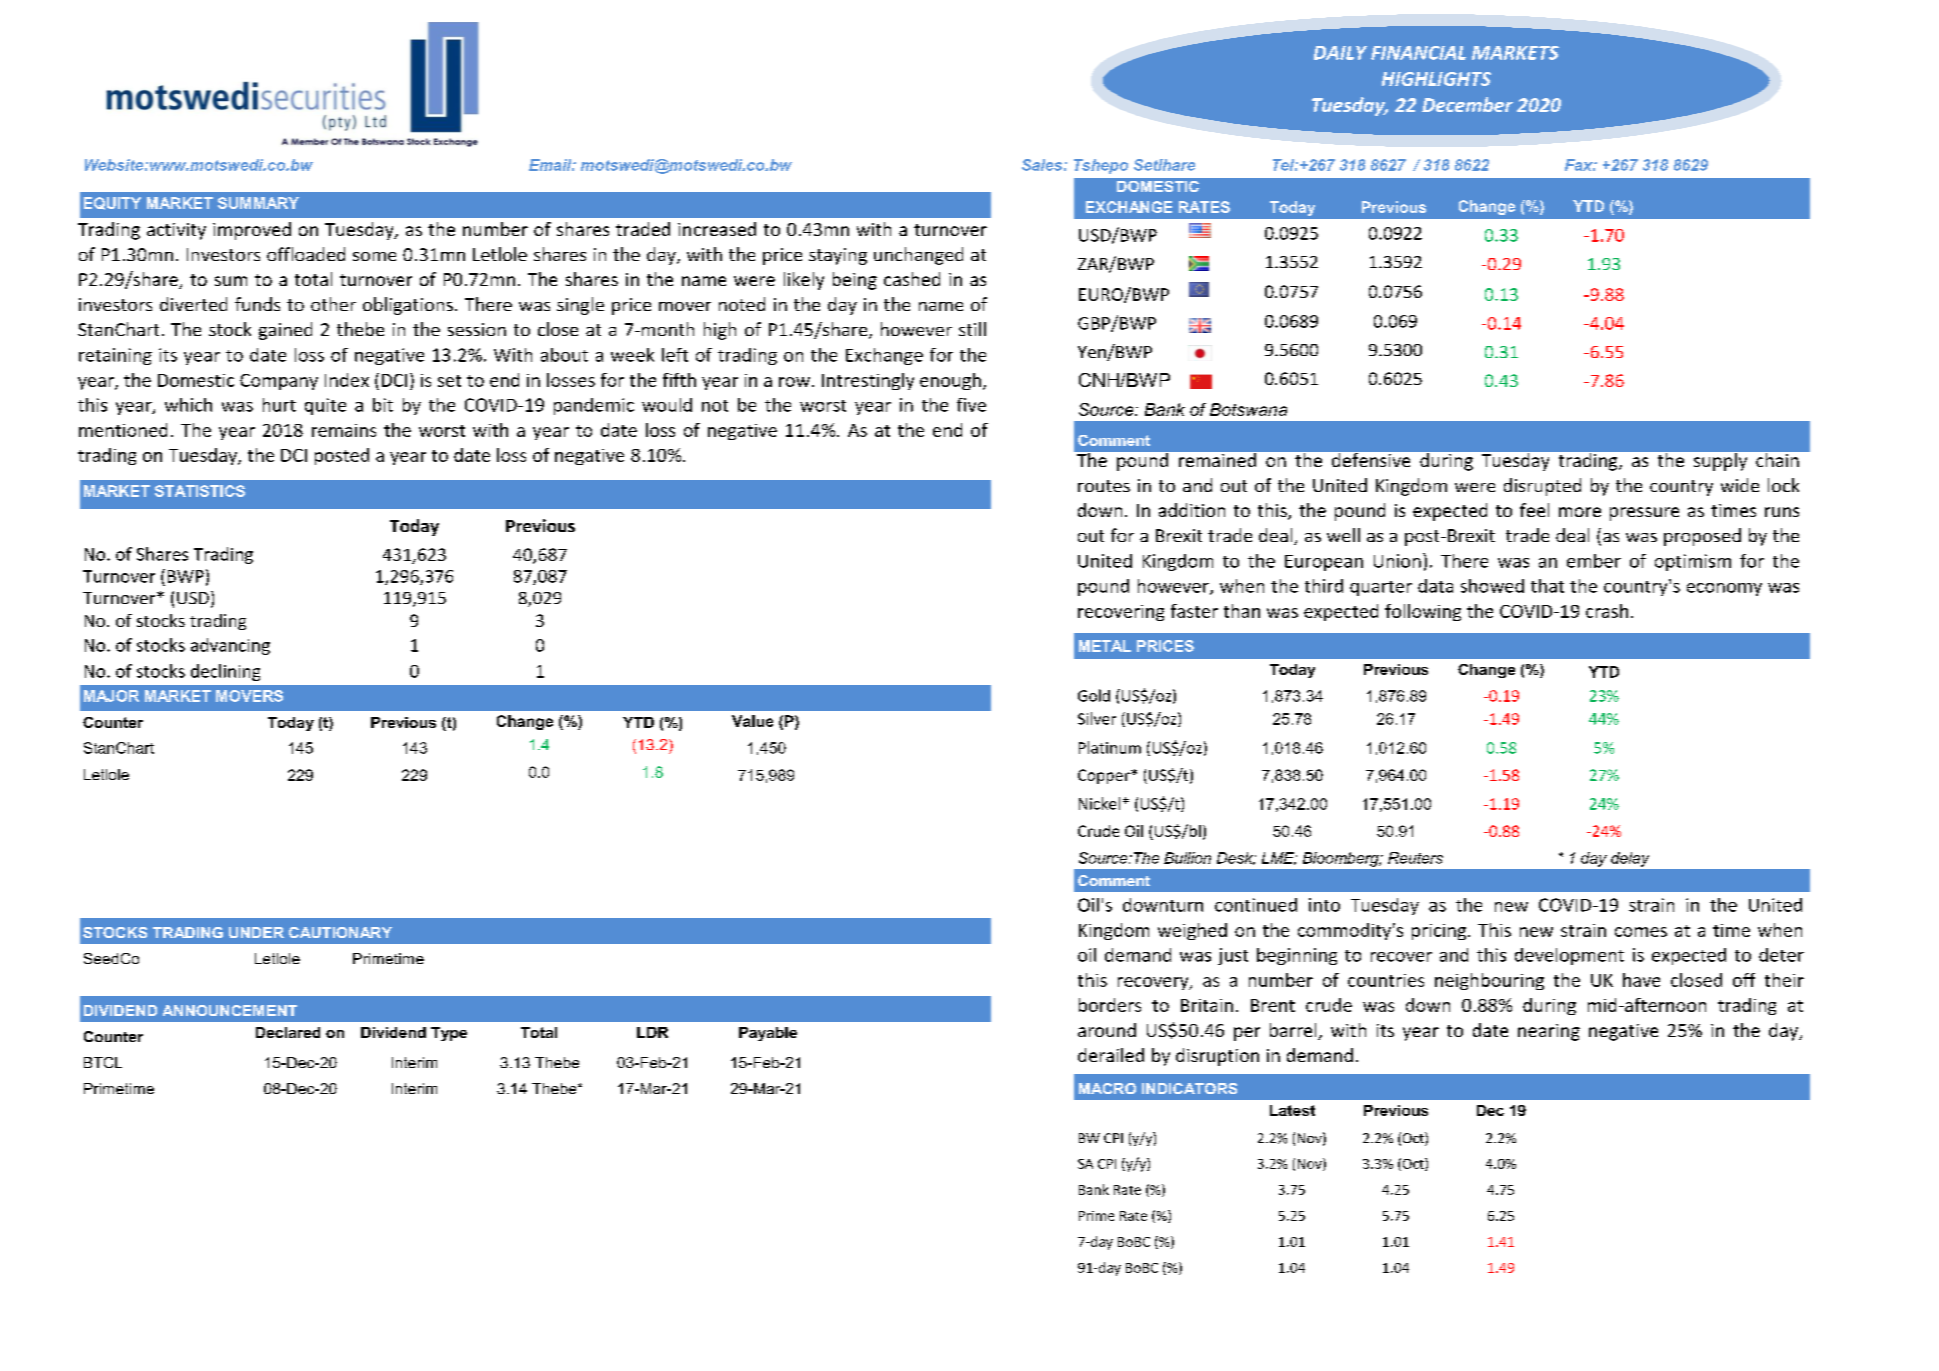  I want to click on quite, so click(325, 406).
